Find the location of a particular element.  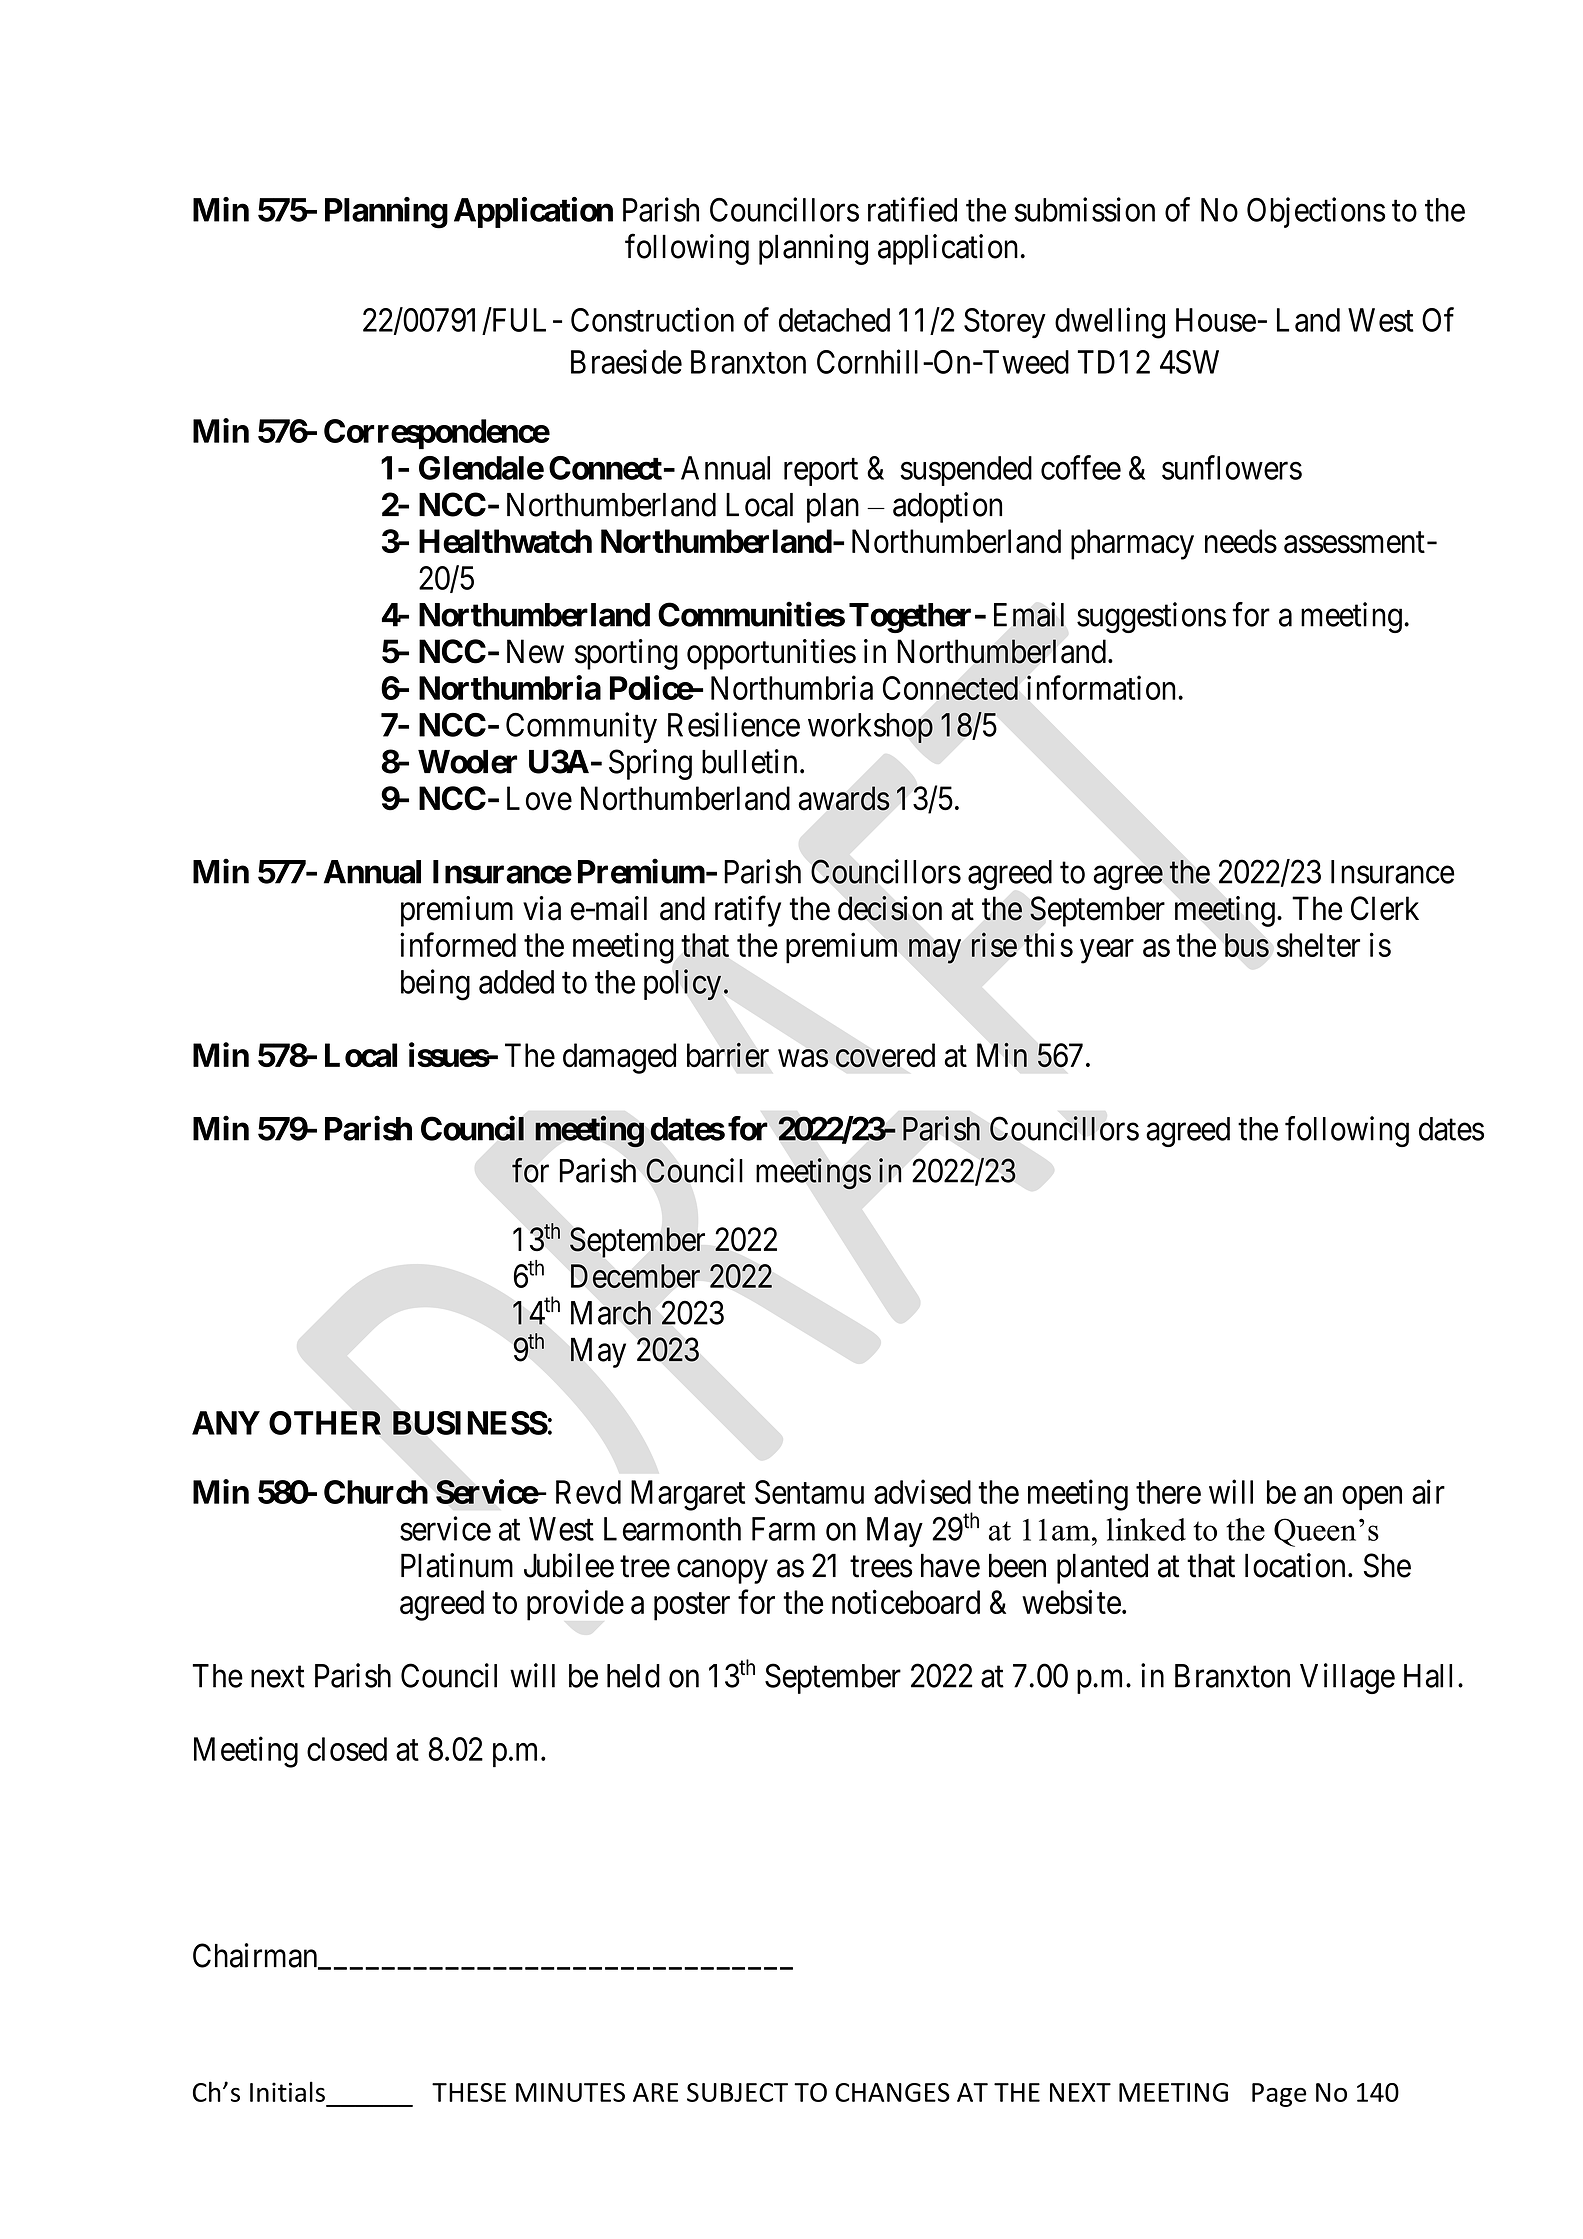

CHANGES is located at coordinates (892, 2092).
